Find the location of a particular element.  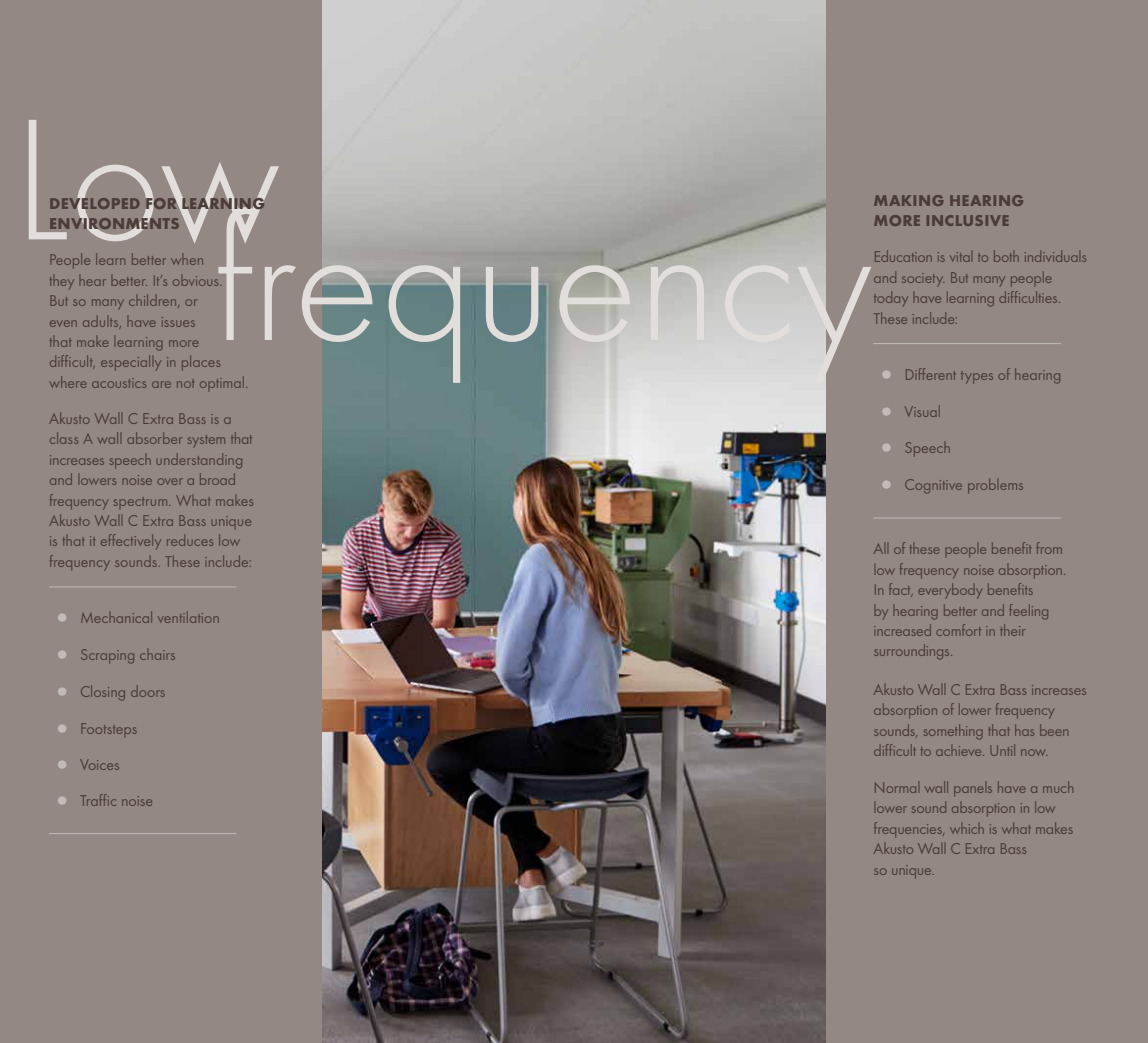

optimal is located at coordinates (223, 383).
